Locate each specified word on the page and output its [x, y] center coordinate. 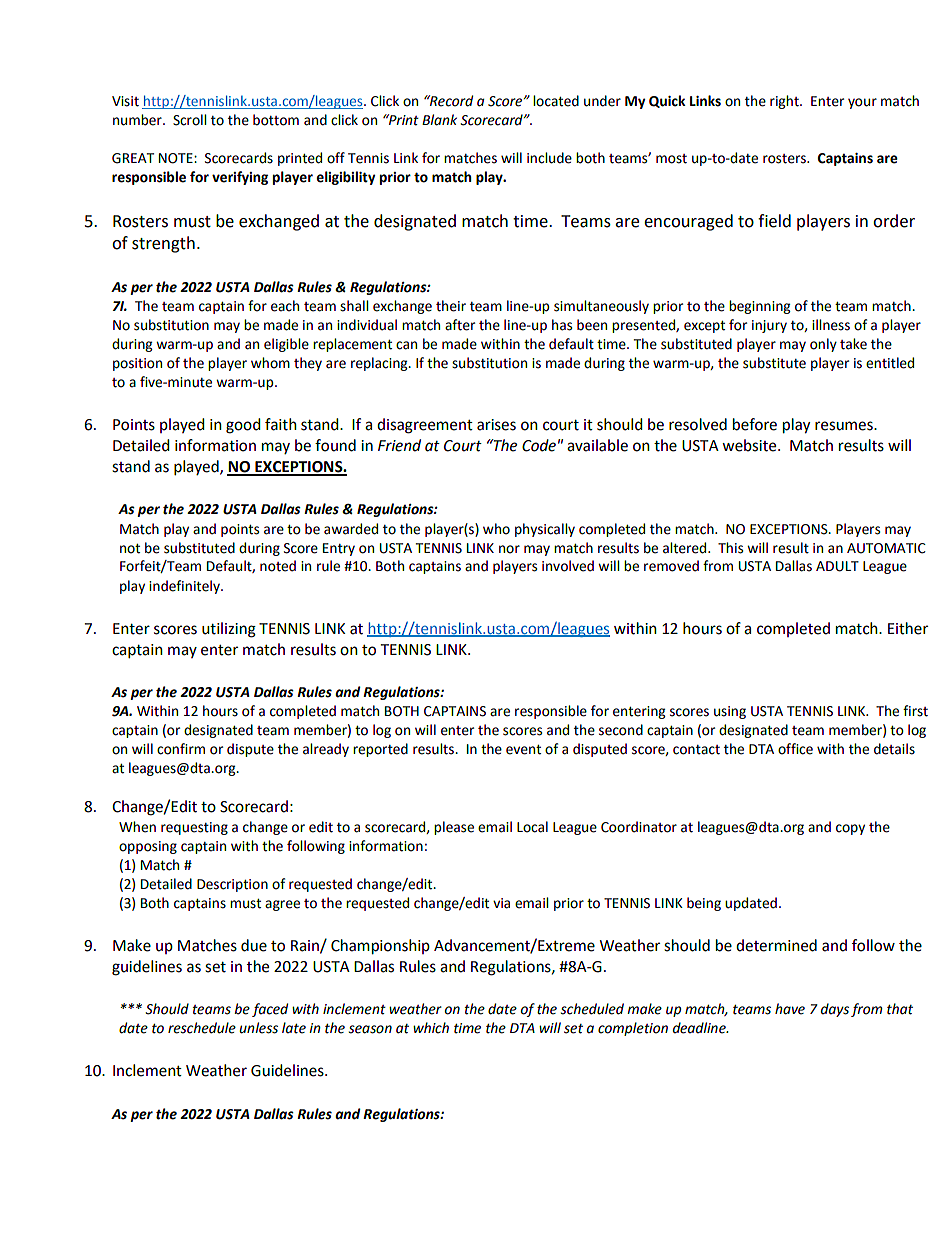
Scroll [189, 120]
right [785, 102]
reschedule [202, 1028]
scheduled [592, 1009]
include [549, 158]
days [835, 1010]
